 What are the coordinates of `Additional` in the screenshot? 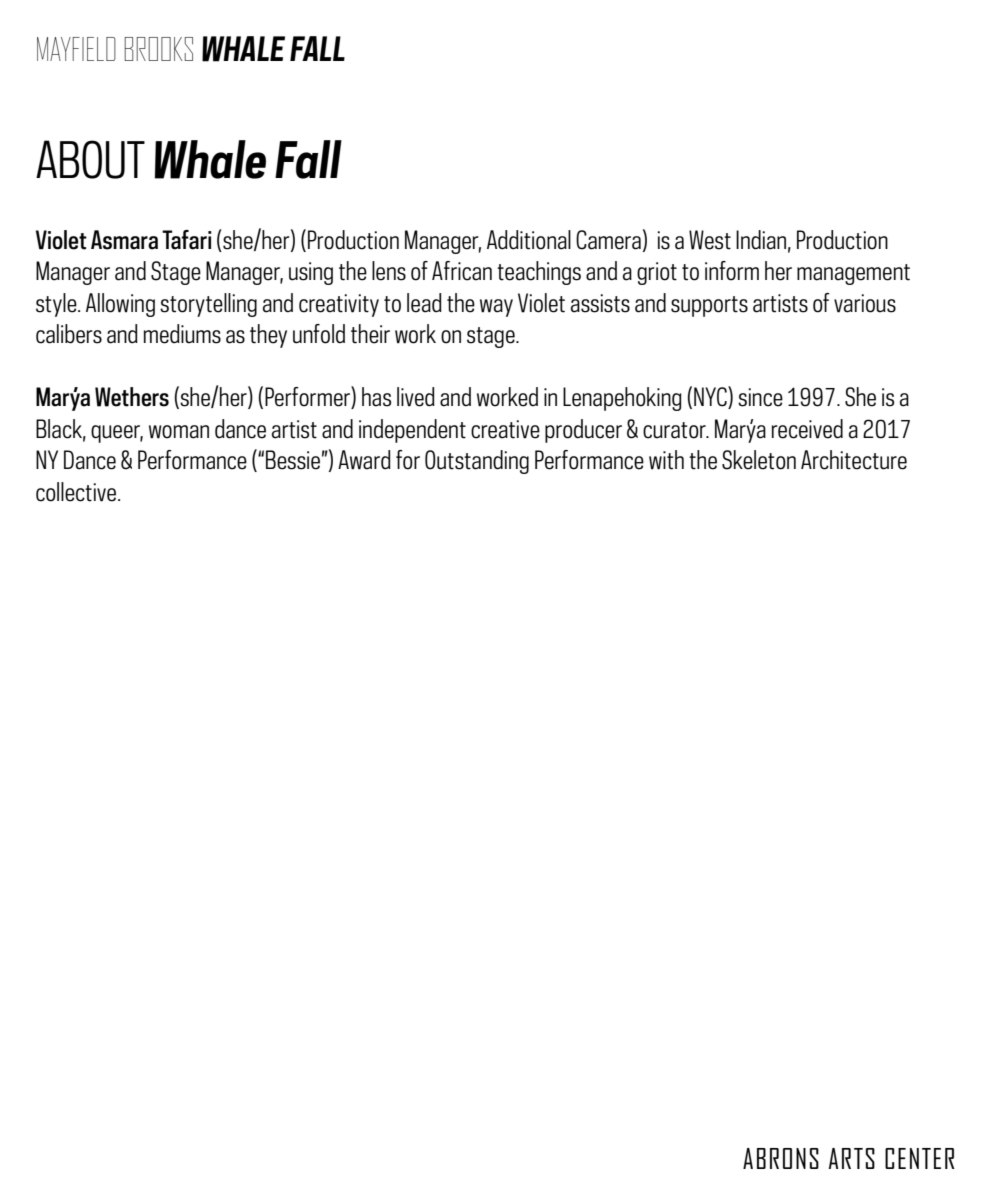 It's located at (529, 240).
